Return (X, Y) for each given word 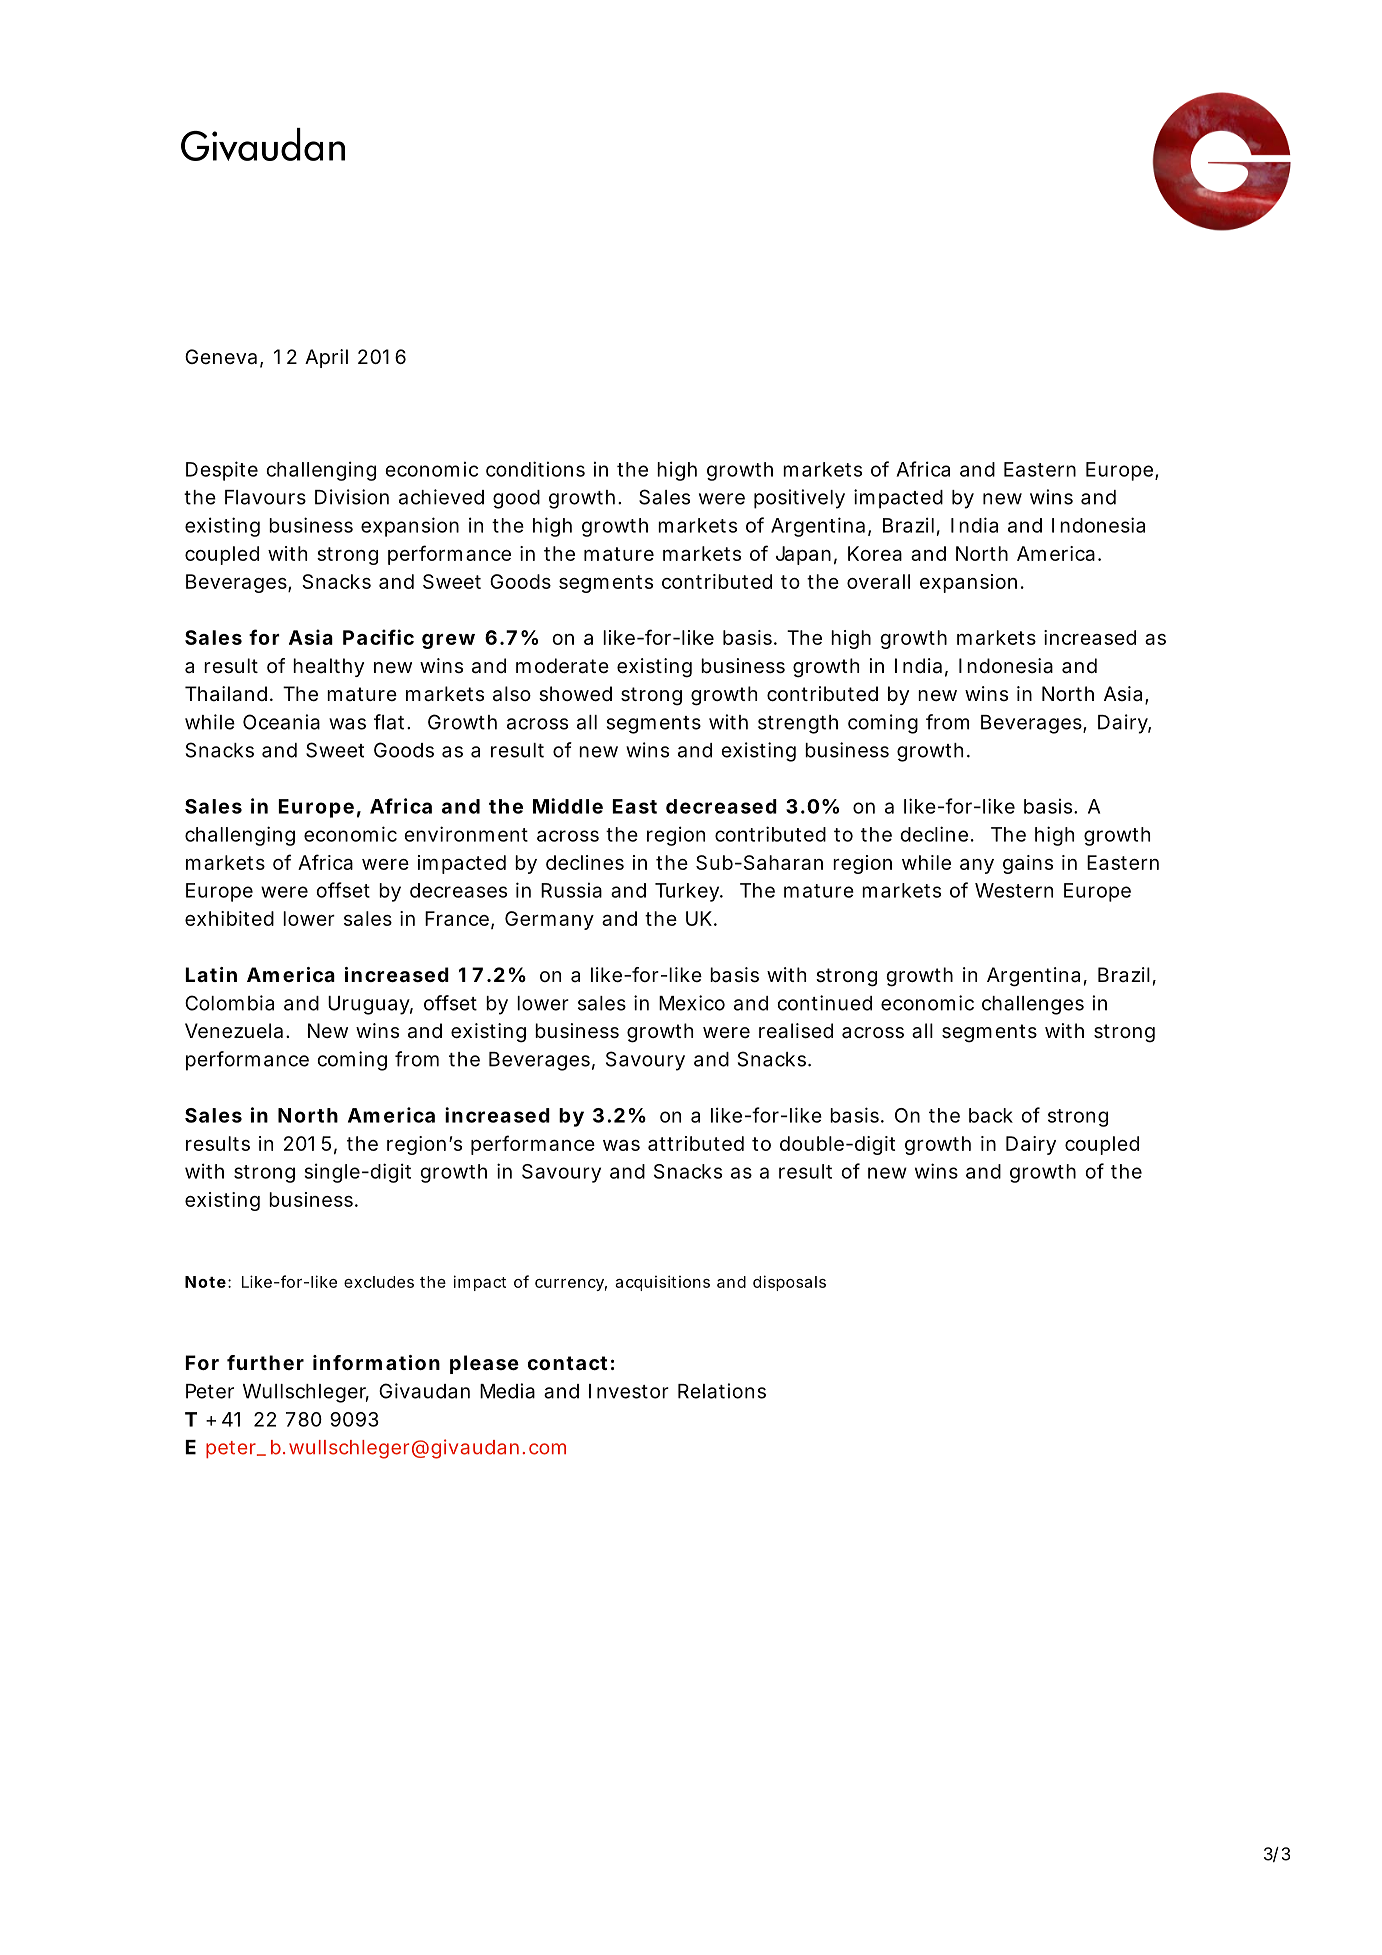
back (991, 1115)
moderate (562, 666)
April (326, 358)
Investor (629, 1391)
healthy (328, 667)
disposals (789, 1283)
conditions (535, 469)
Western (1014, 890)
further (265, 1362)
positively (799, 499)
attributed (696, 1143)
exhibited (229, 918)
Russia (571, 890)
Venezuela (234, 1031)
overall (878, 581)
